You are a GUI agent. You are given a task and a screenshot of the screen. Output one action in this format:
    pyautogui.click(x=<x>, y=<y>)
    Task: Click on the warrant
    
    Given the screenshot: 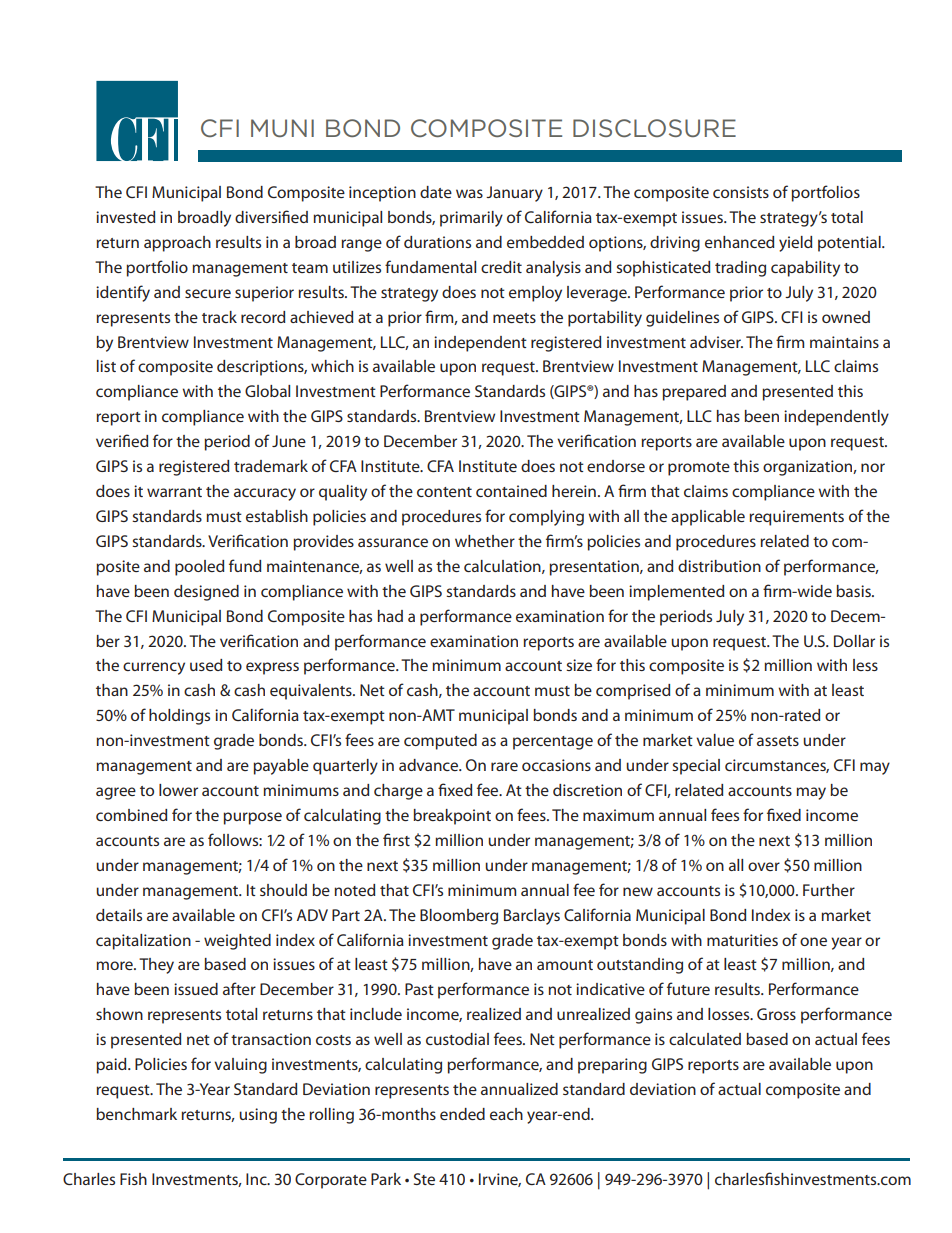 What is the action you would take?
    pyautogui.click(x=174, y=492)
